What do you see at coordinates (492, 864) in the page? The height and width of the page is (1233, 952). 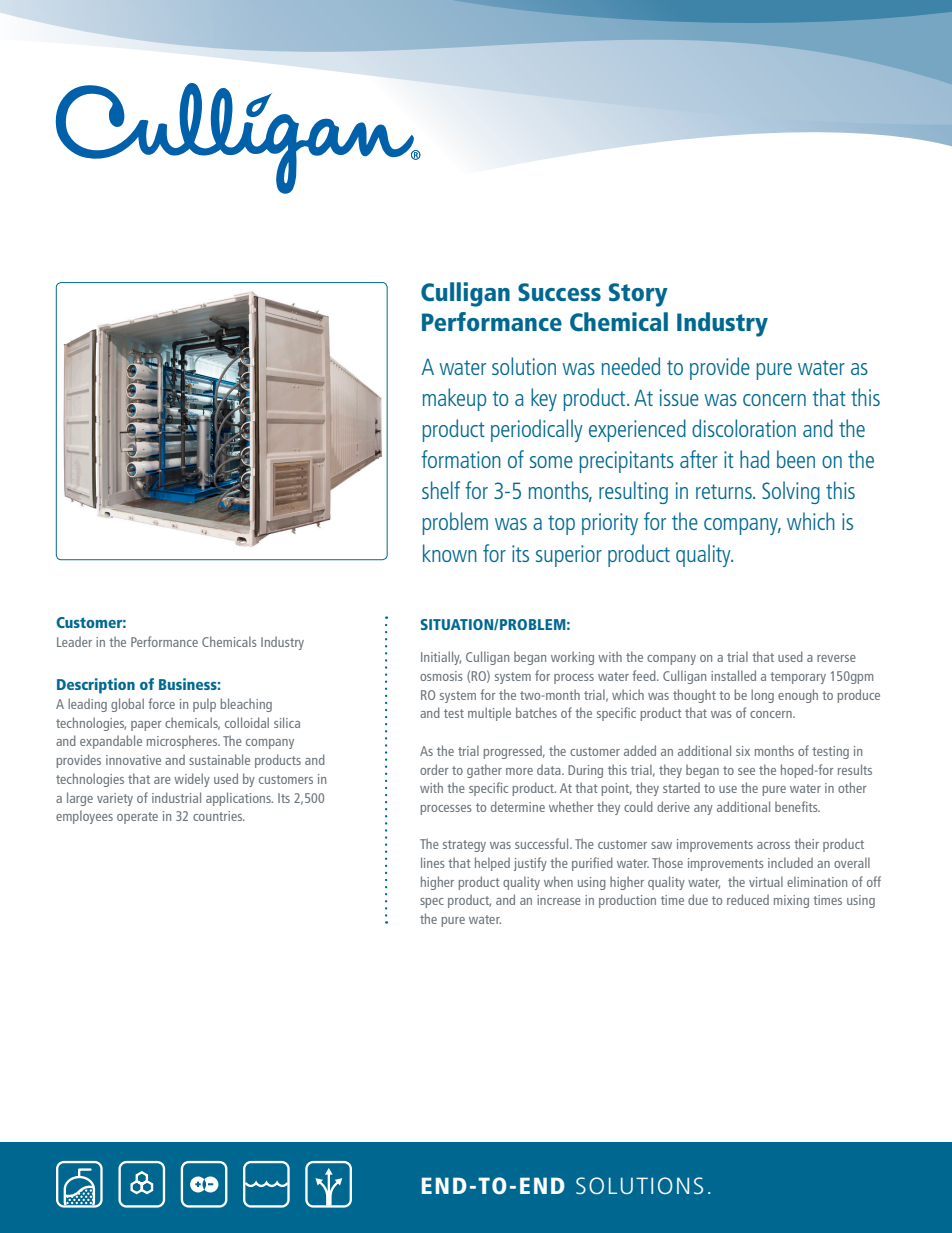 I see `helped` at bounding box center [492, 864].
